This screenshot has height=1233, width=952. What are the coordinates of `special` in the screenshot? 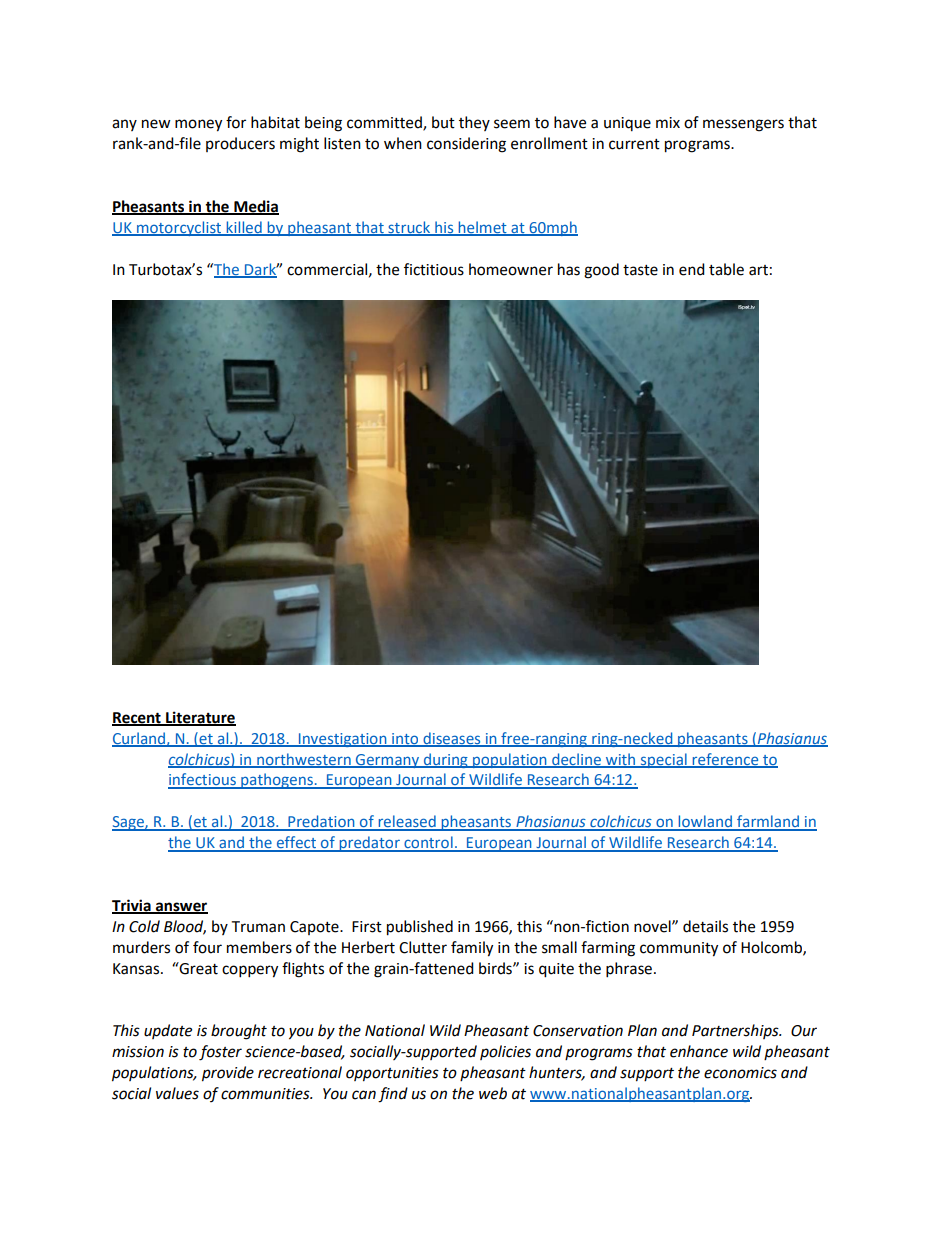 It's located at (663, 760).
